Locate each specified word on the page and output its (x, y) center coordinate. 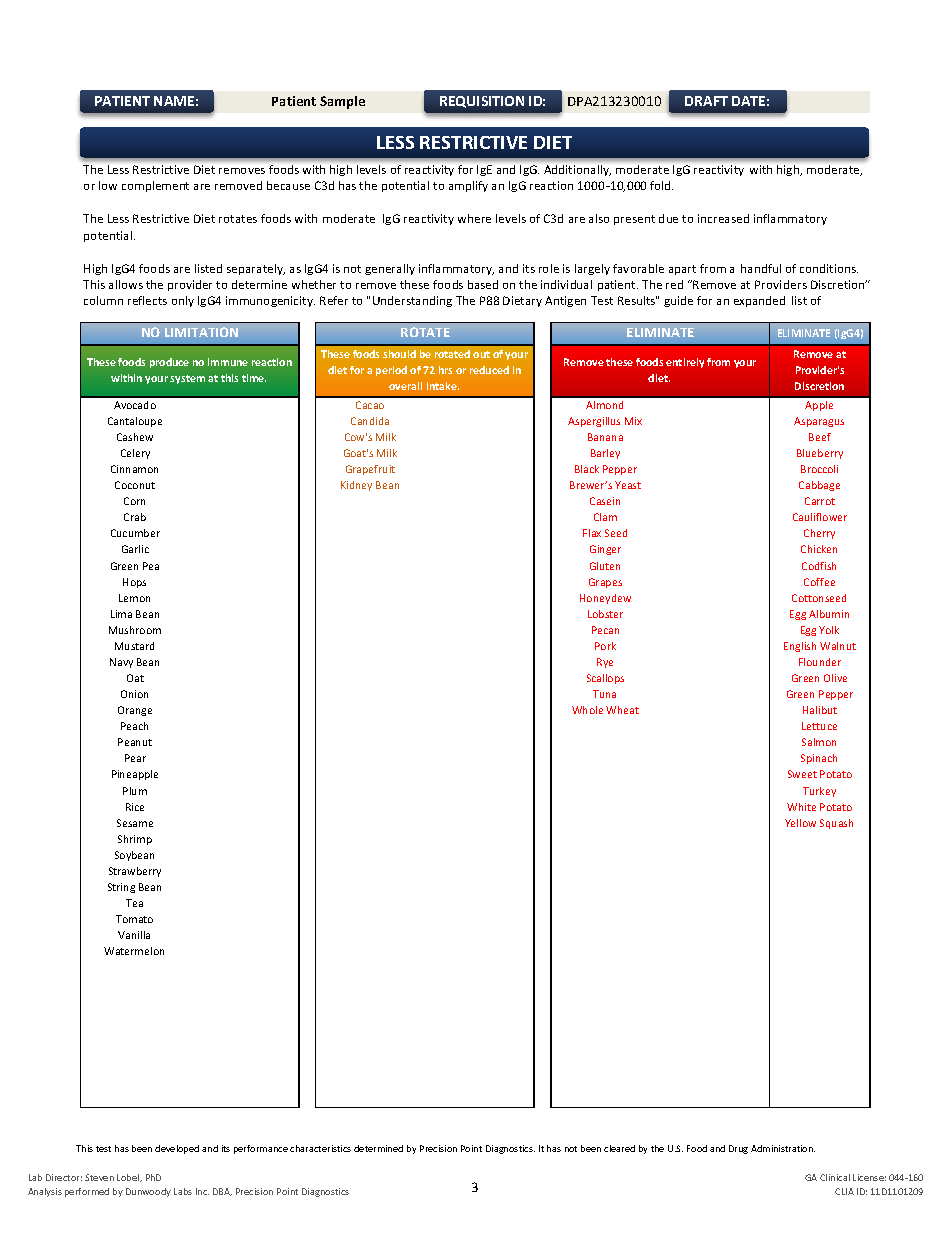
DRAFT (706, 101)
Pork (605, 646)
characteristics (320, 1148)
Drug (738, 1149)
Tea (134, 903)
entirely (685, 363)
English (800, 647)
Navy (121, 663)
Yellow (800, 823)
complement (155, 186)
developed (177, 1149)
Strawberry (135, 872)
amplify (468, 186)
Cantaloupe (135, 422)
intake (443, 386)
